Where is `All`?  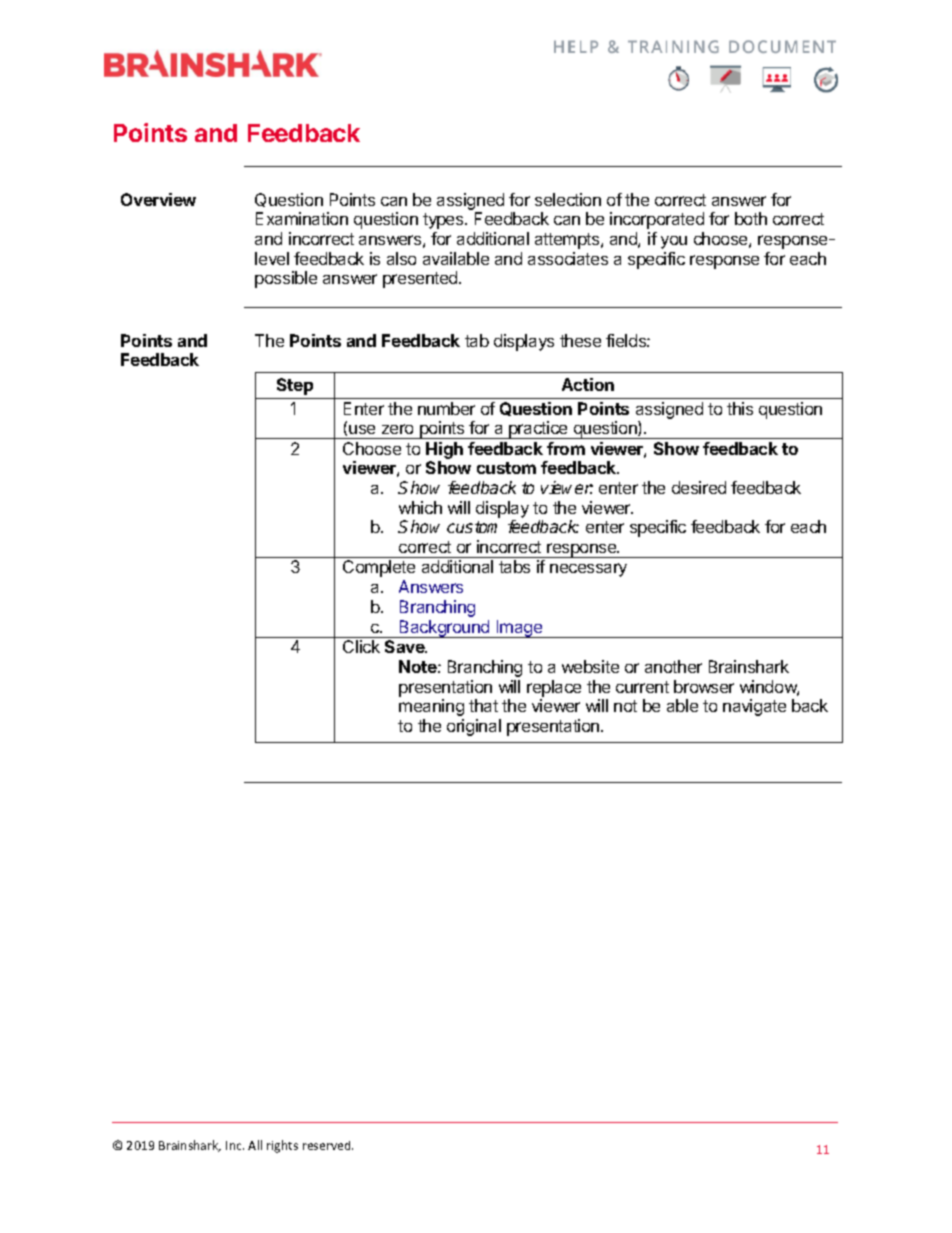
All is located at coordinates (255, 1145).
